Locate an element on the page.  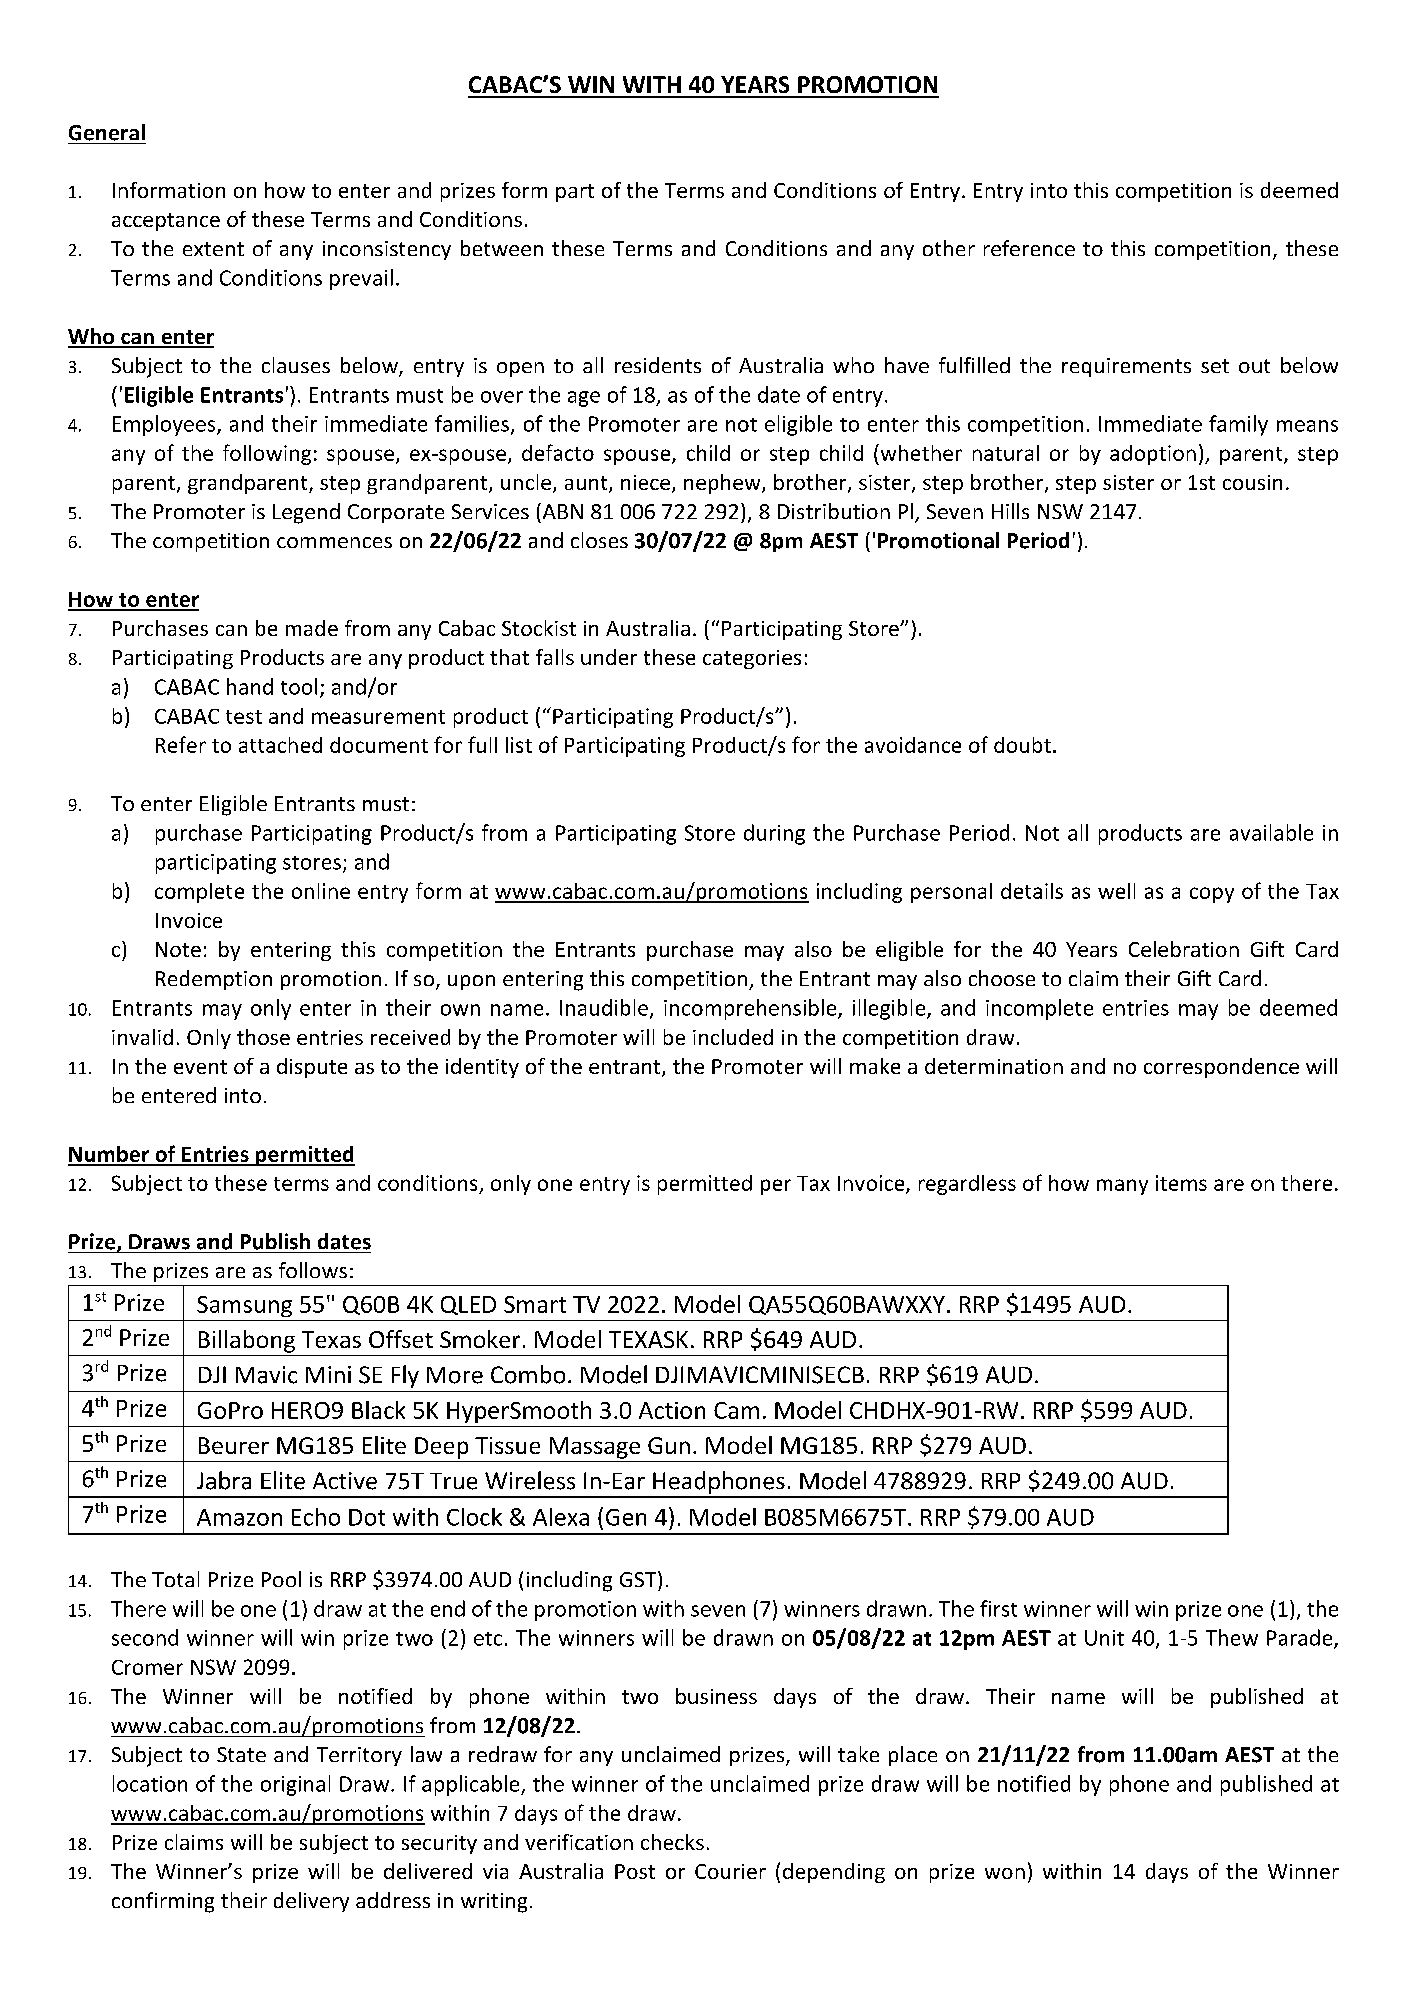
doubt is located at coordinates (1022, 745).
